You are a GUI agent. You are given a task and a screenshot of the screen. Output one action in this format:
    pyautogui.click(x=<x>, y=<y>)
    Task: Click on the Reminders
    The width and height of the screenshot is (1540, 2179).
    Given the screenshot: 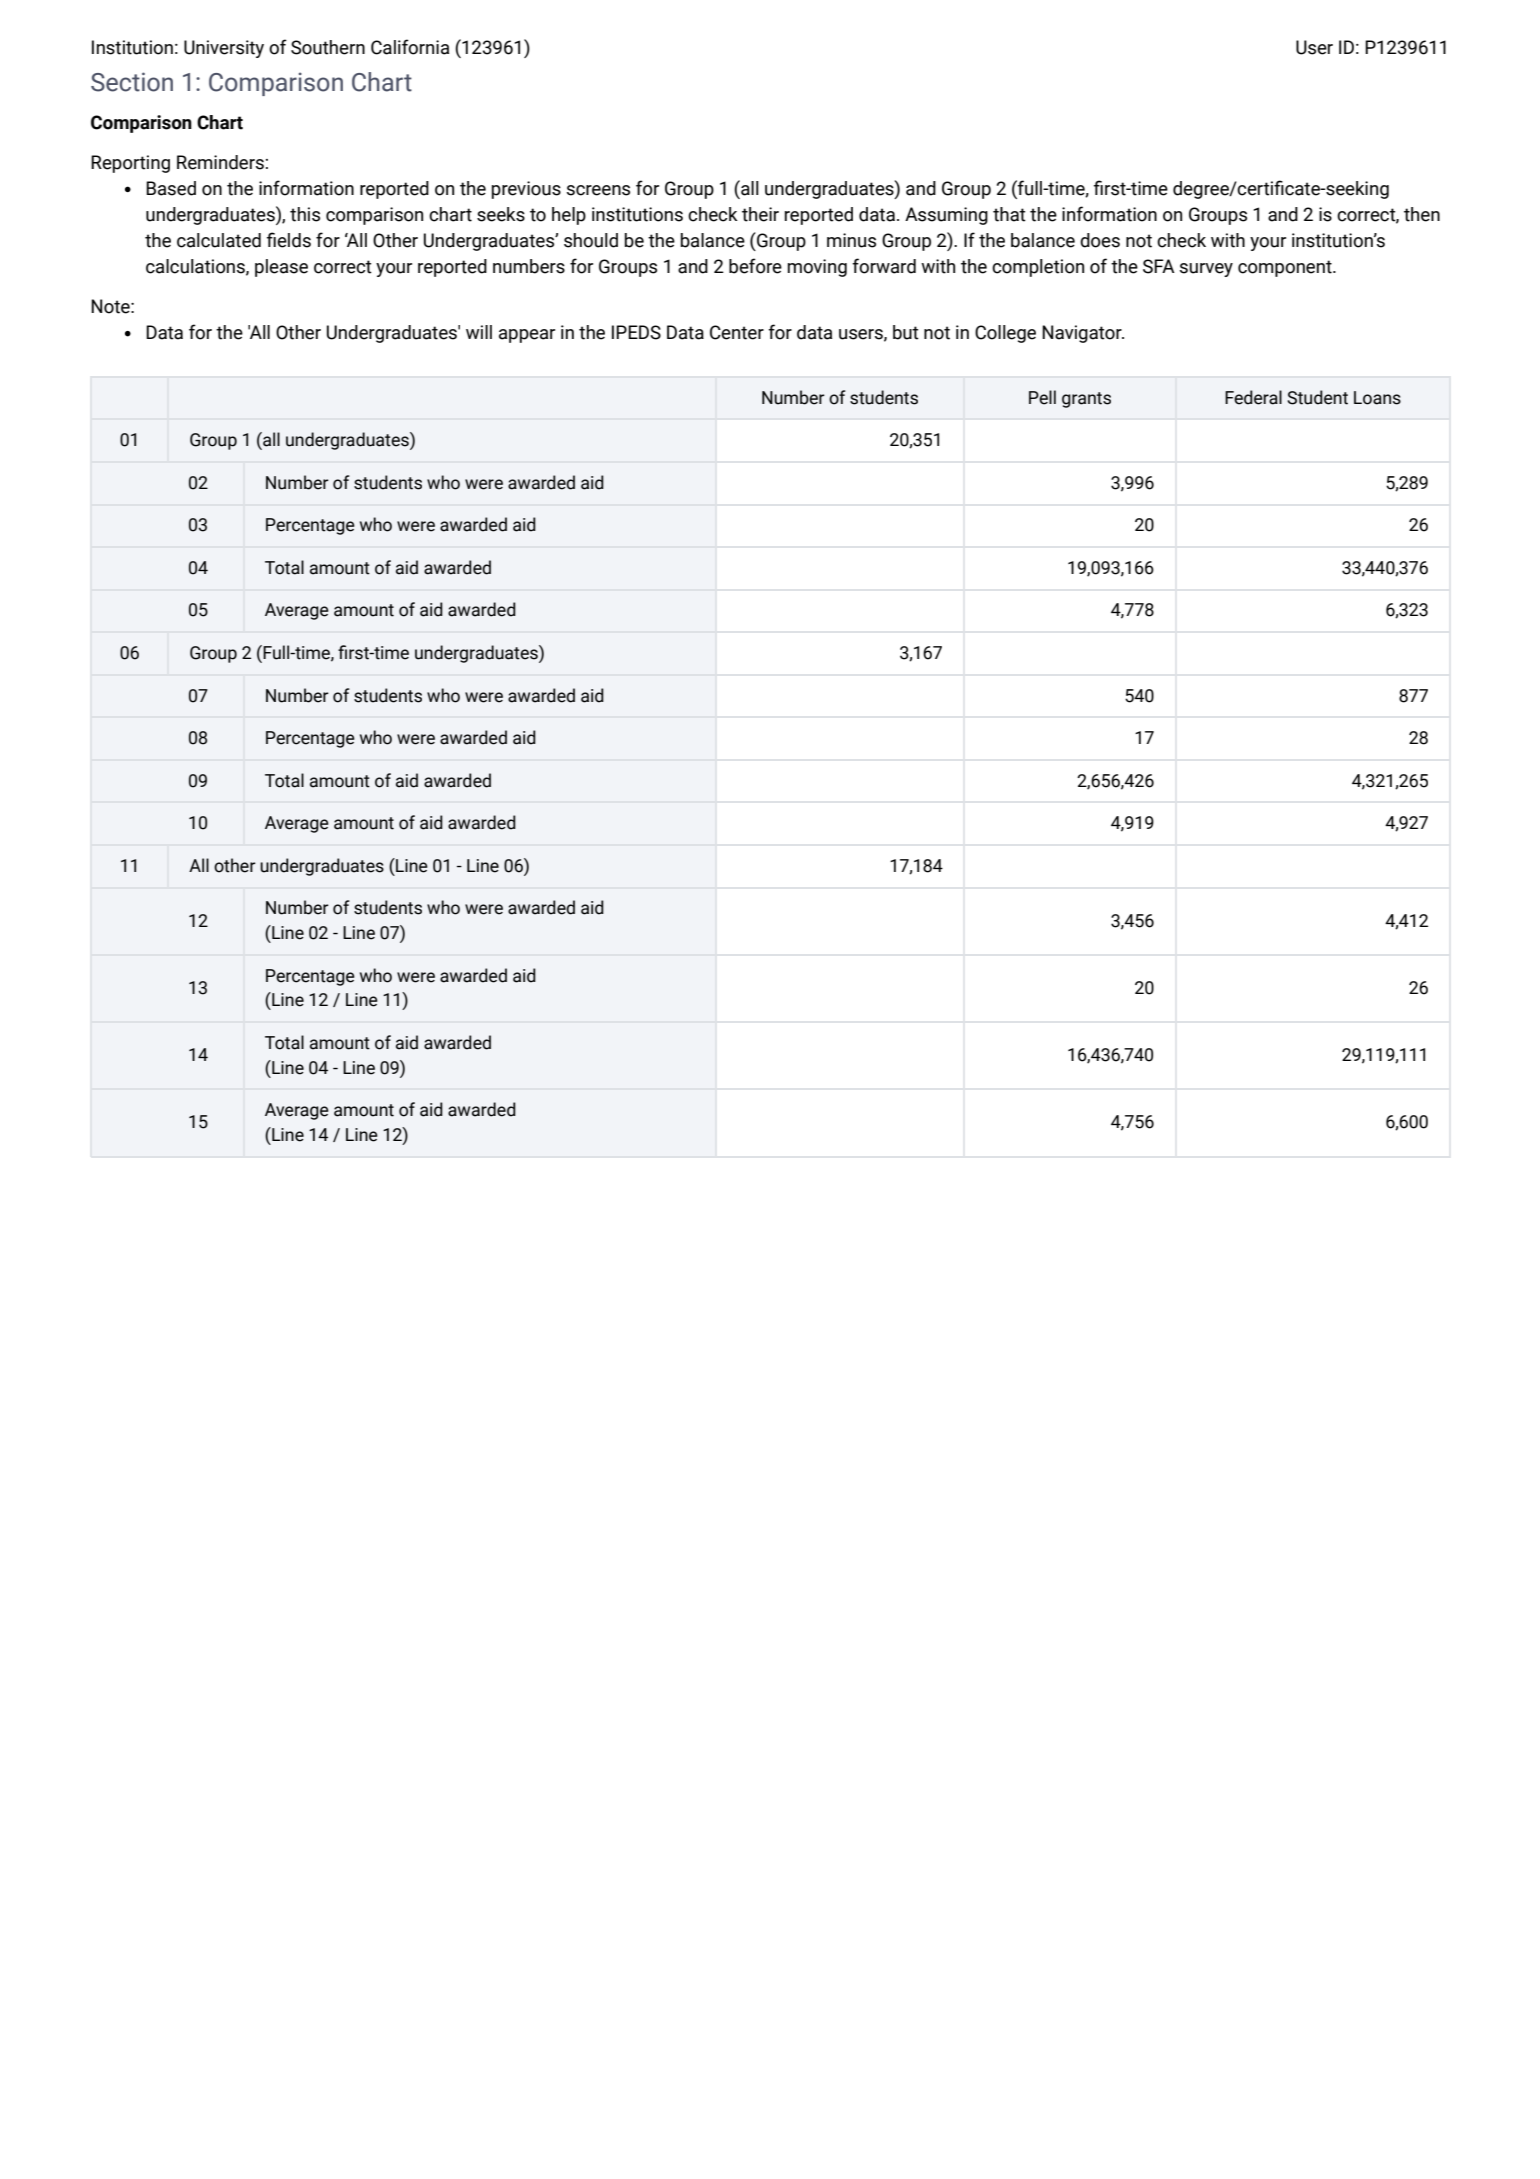 What is the action you would take?
    pyautogui.click(x=220, y=162)
